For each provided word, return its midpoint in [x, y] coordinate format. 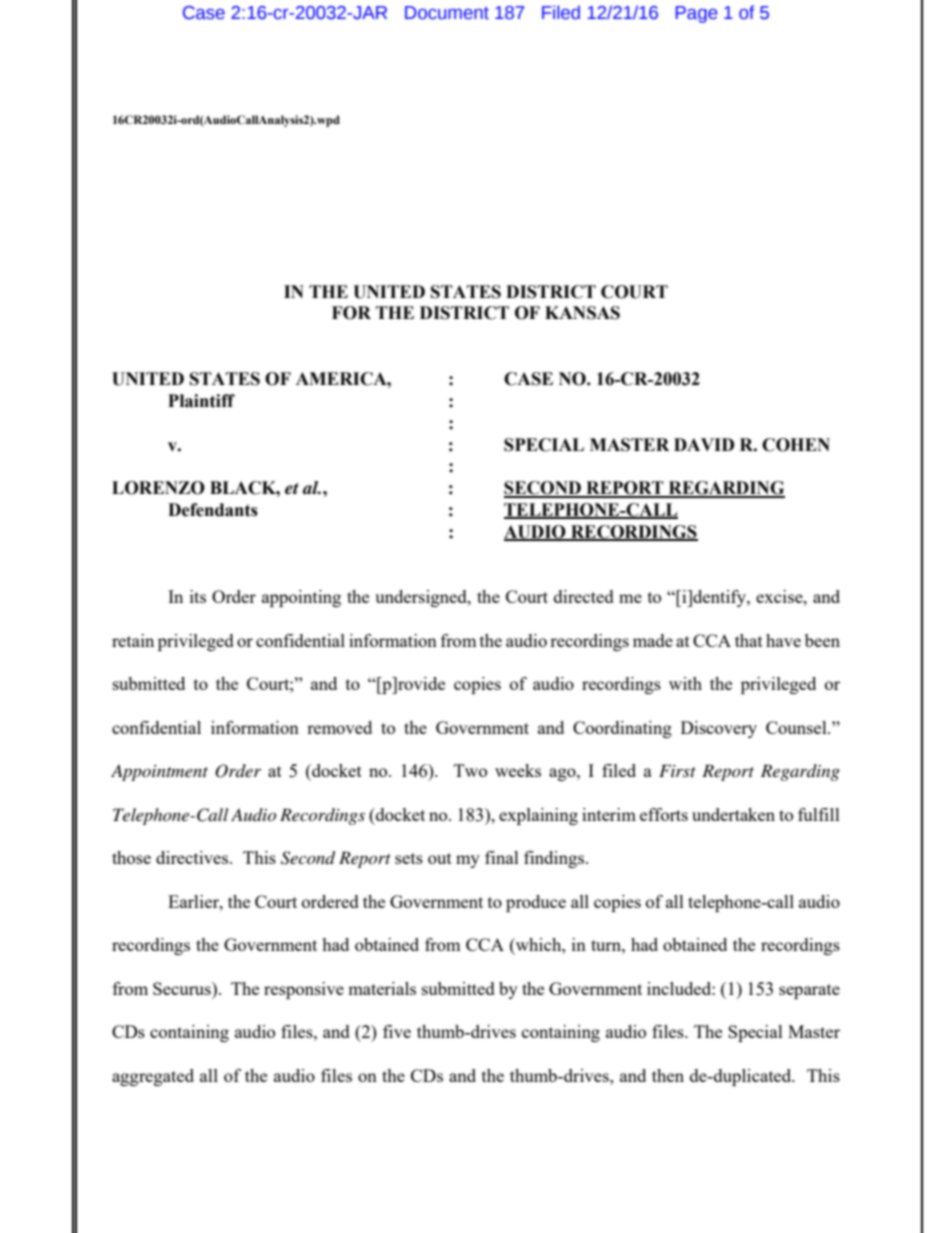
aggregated [153, 1077]
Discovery [719, 729]
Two [470, 770]
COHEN [796, 445]
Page [696, 14]
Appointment [159, 772]
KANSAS [582, 313]
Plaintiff [201, 401]
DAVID [704, 444]
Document [447, 13]
